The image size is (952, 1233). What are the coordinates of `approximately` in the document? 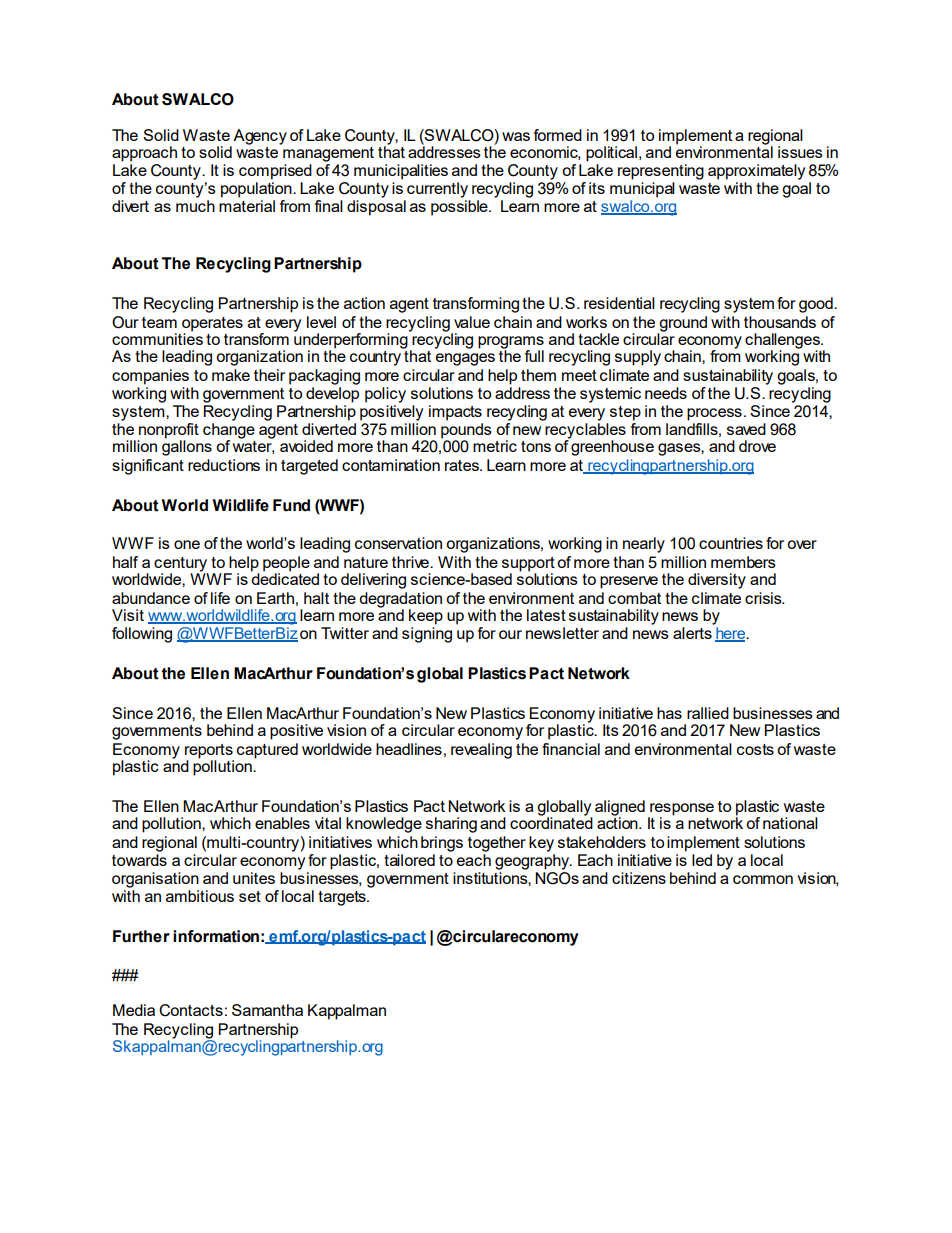 It's located at (756, 172).
